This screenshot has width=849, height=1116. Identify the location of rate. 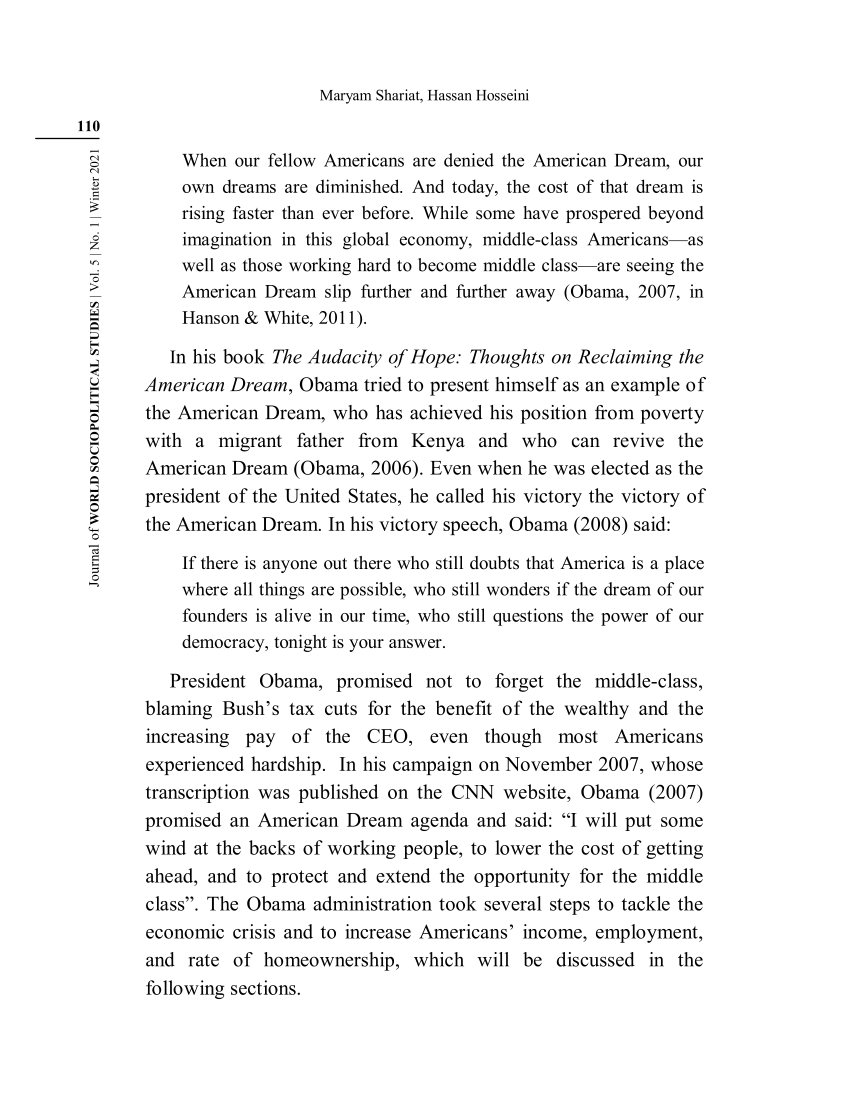
(204, 960).
